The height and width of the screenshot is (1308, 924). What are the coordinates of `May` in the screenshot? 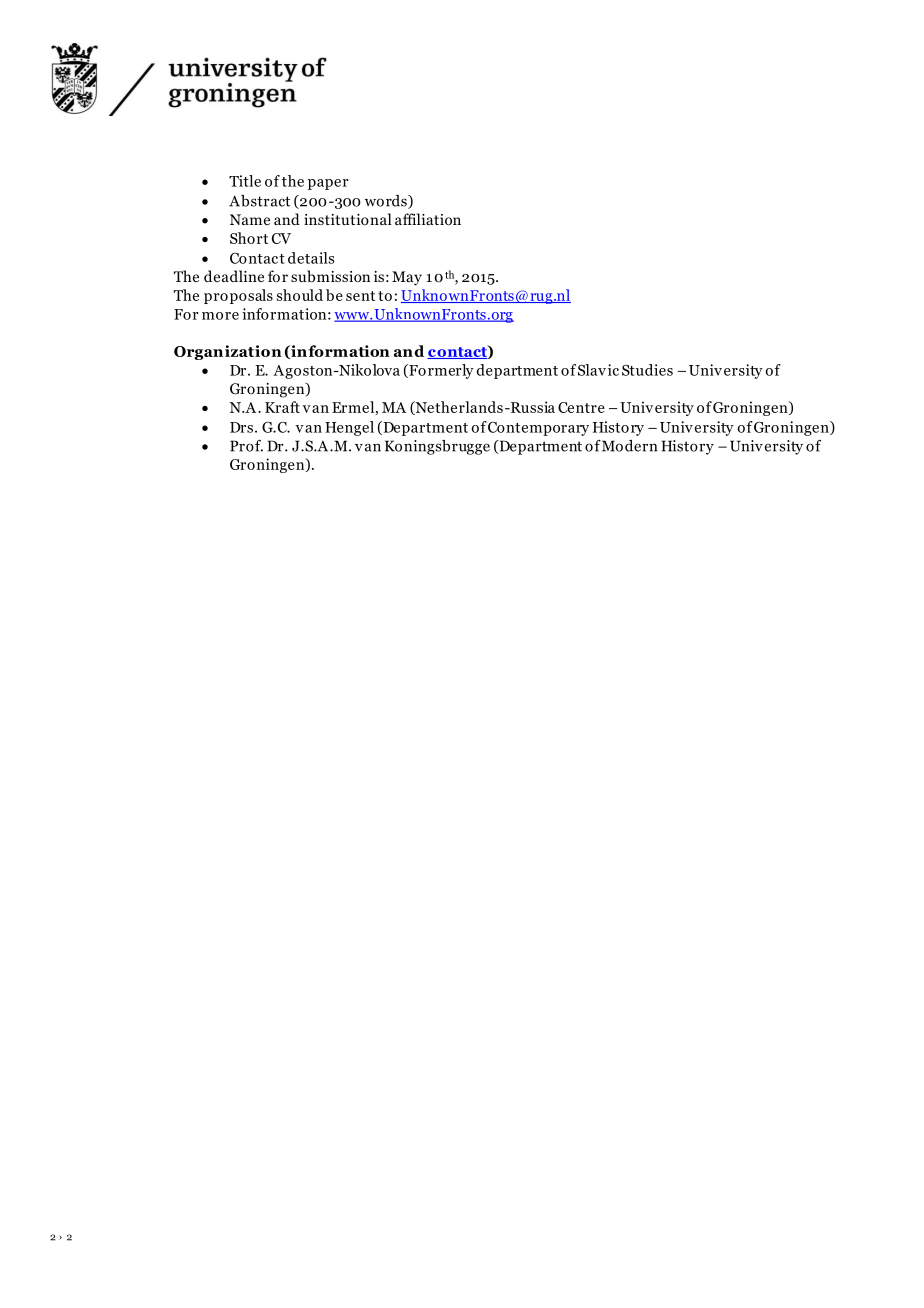 It's located at (407, 278).
